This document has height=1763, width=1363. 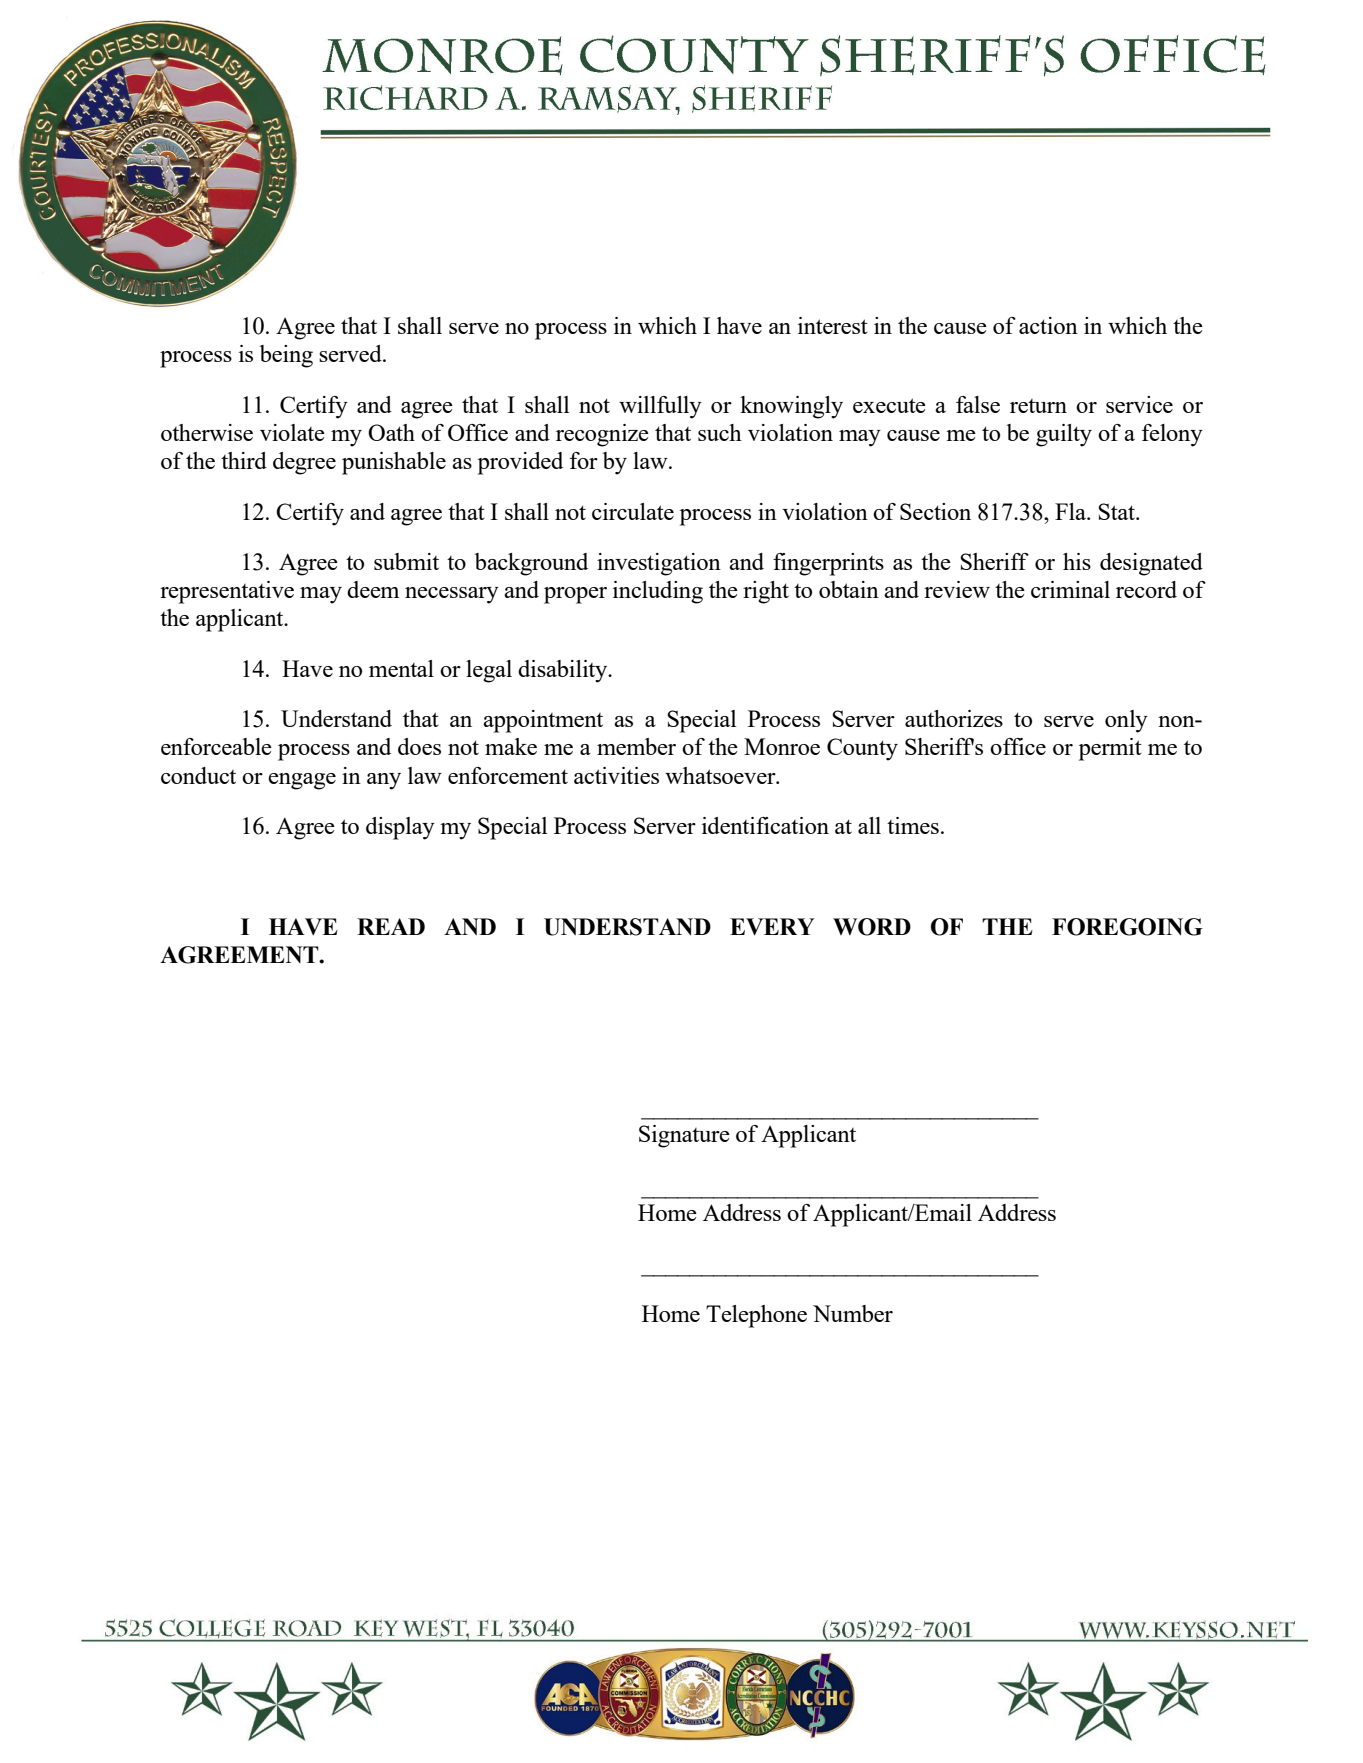 What do you see at coordinates (765, 825) in the document?
I see `identification` at bounding box center [765, 825].
